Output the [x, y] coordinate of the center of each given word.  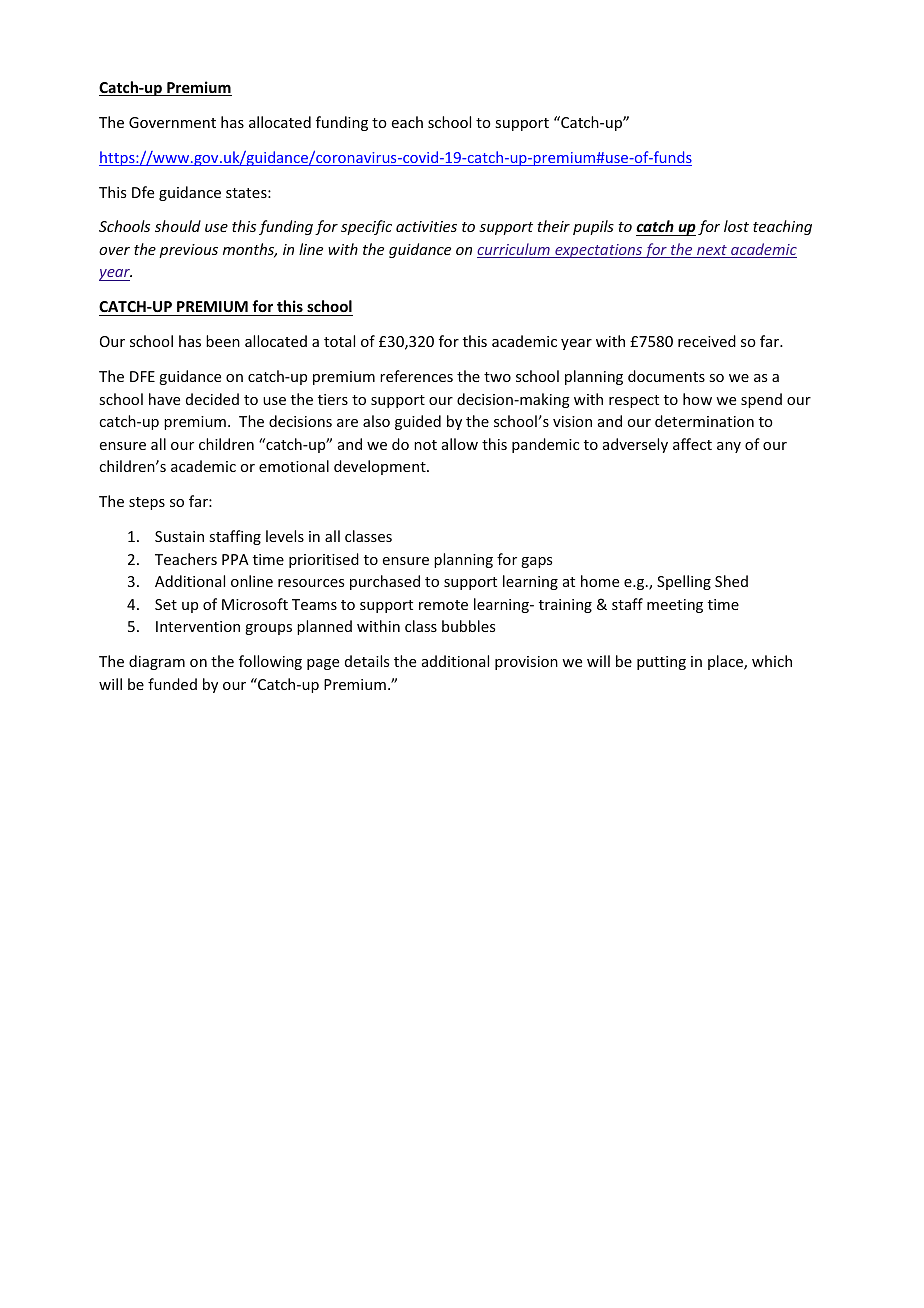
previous [188, 251]
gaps [536, 562]
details [367, 661]
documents [666, 376]
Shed [731, 581]
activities [426, 226]
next [712, 251]
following [270, 662]
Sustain [179, 536]
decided [212, 399]
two [497, 377]
